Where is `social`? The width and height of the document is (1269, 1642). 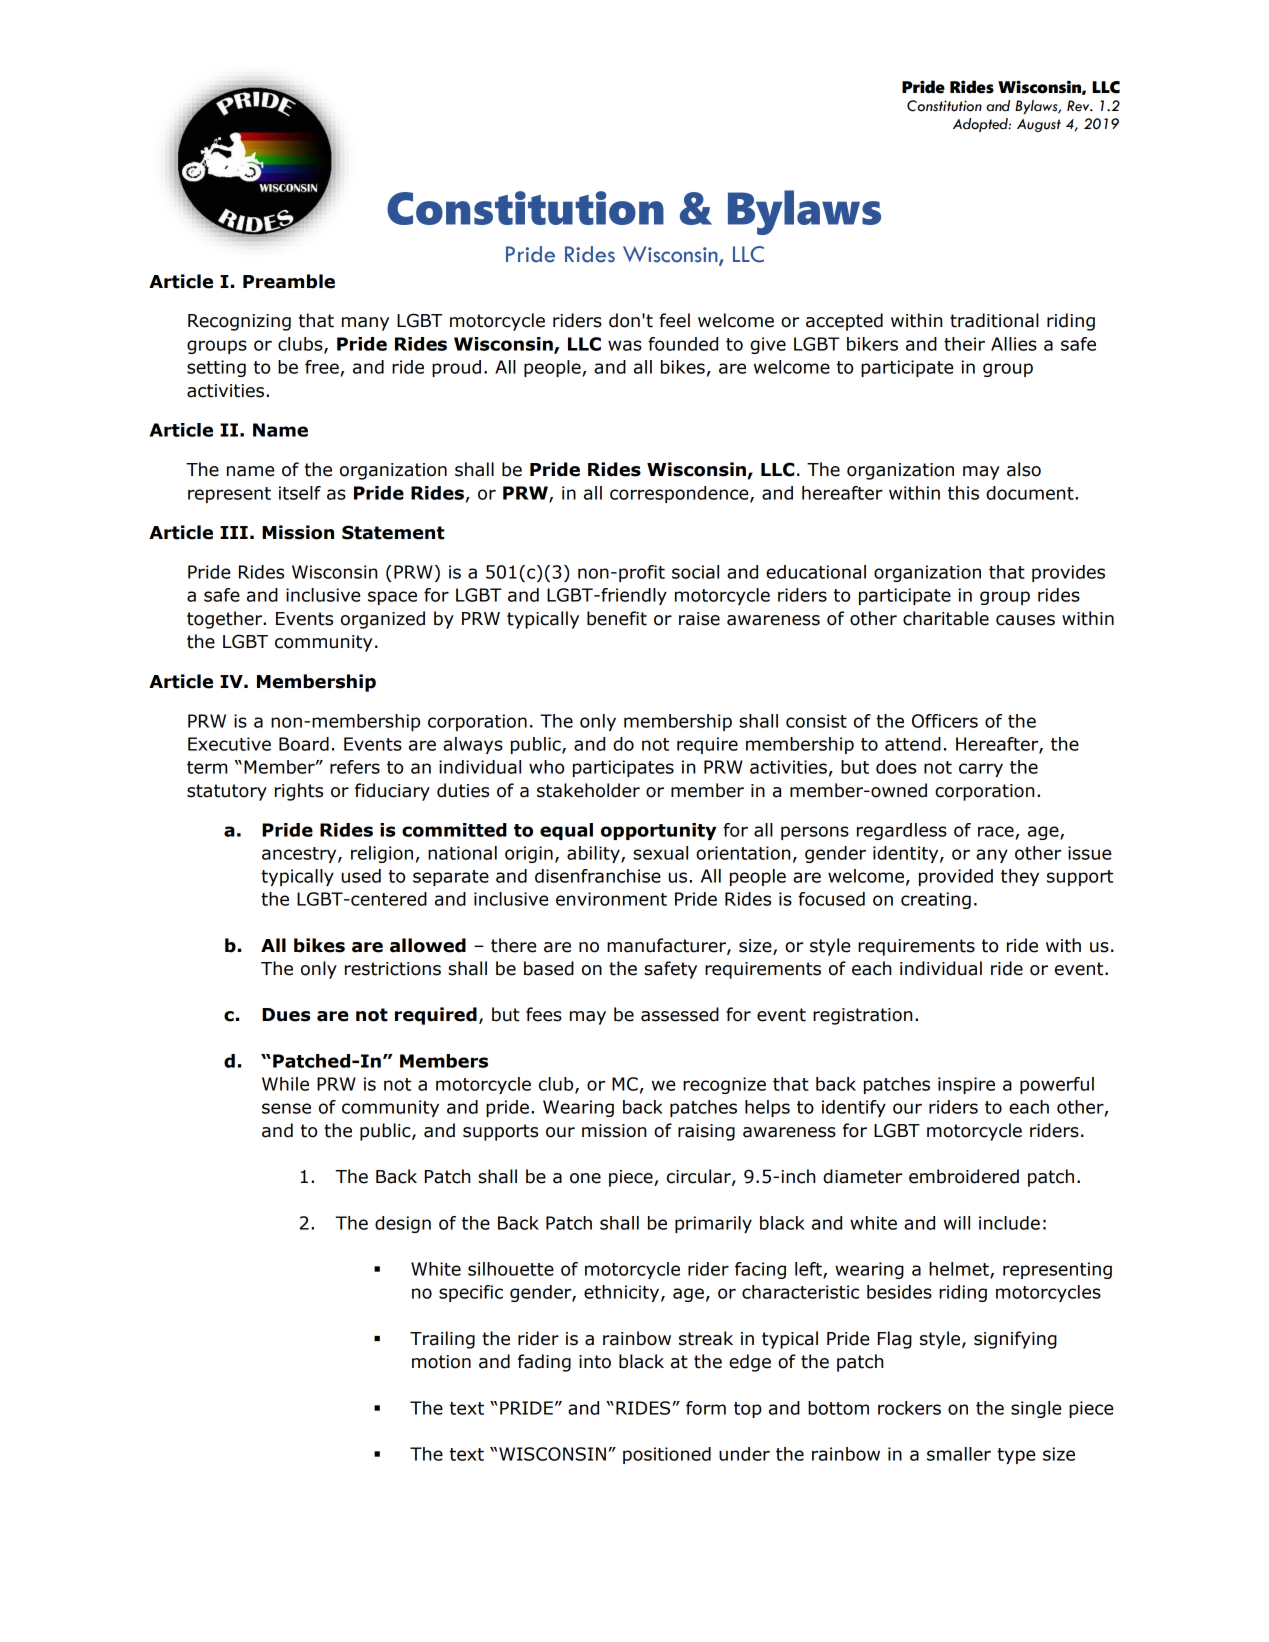
social is located at coordinates (695, 572).
